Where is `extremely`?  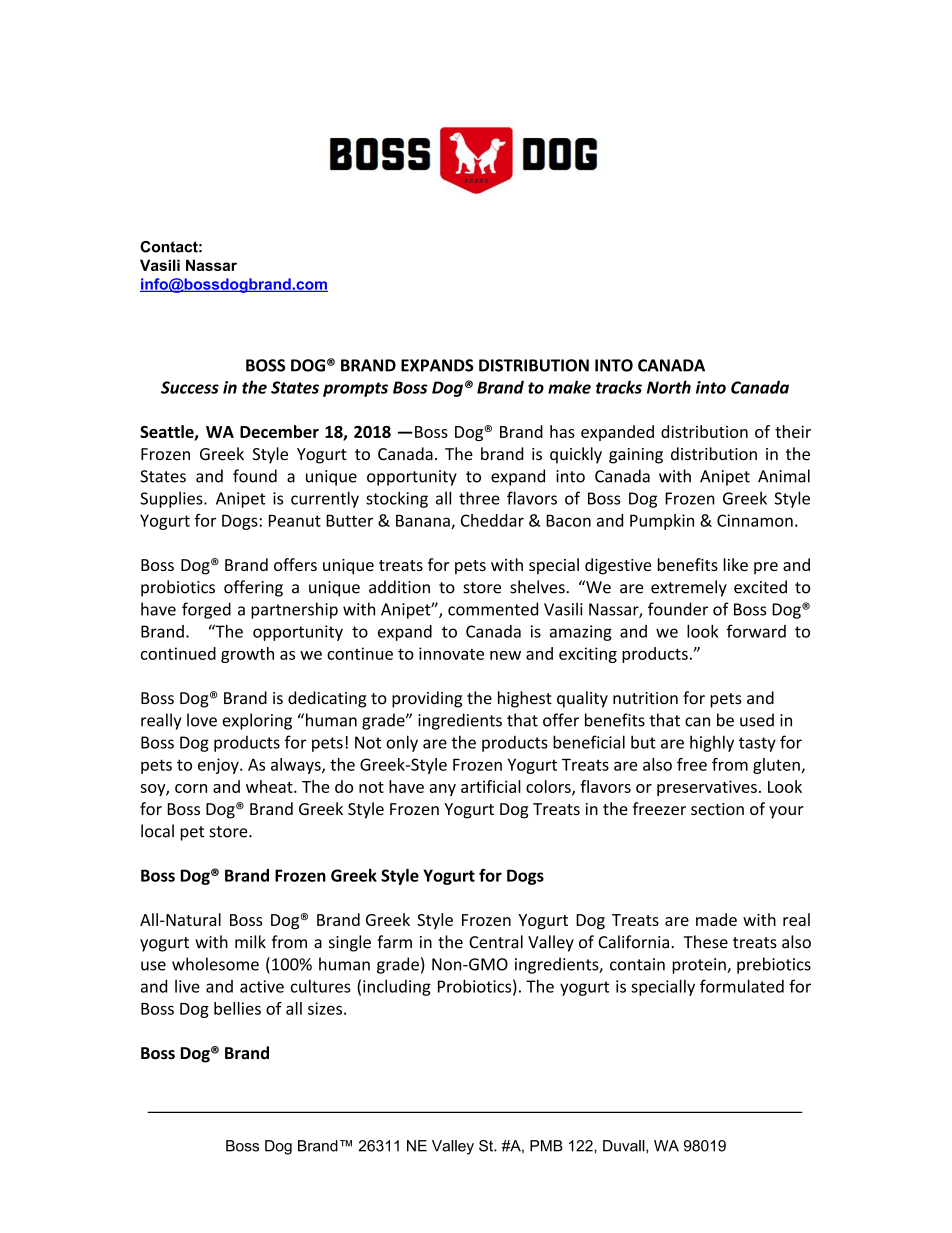
extremely is located at coordinates (689, 588).
